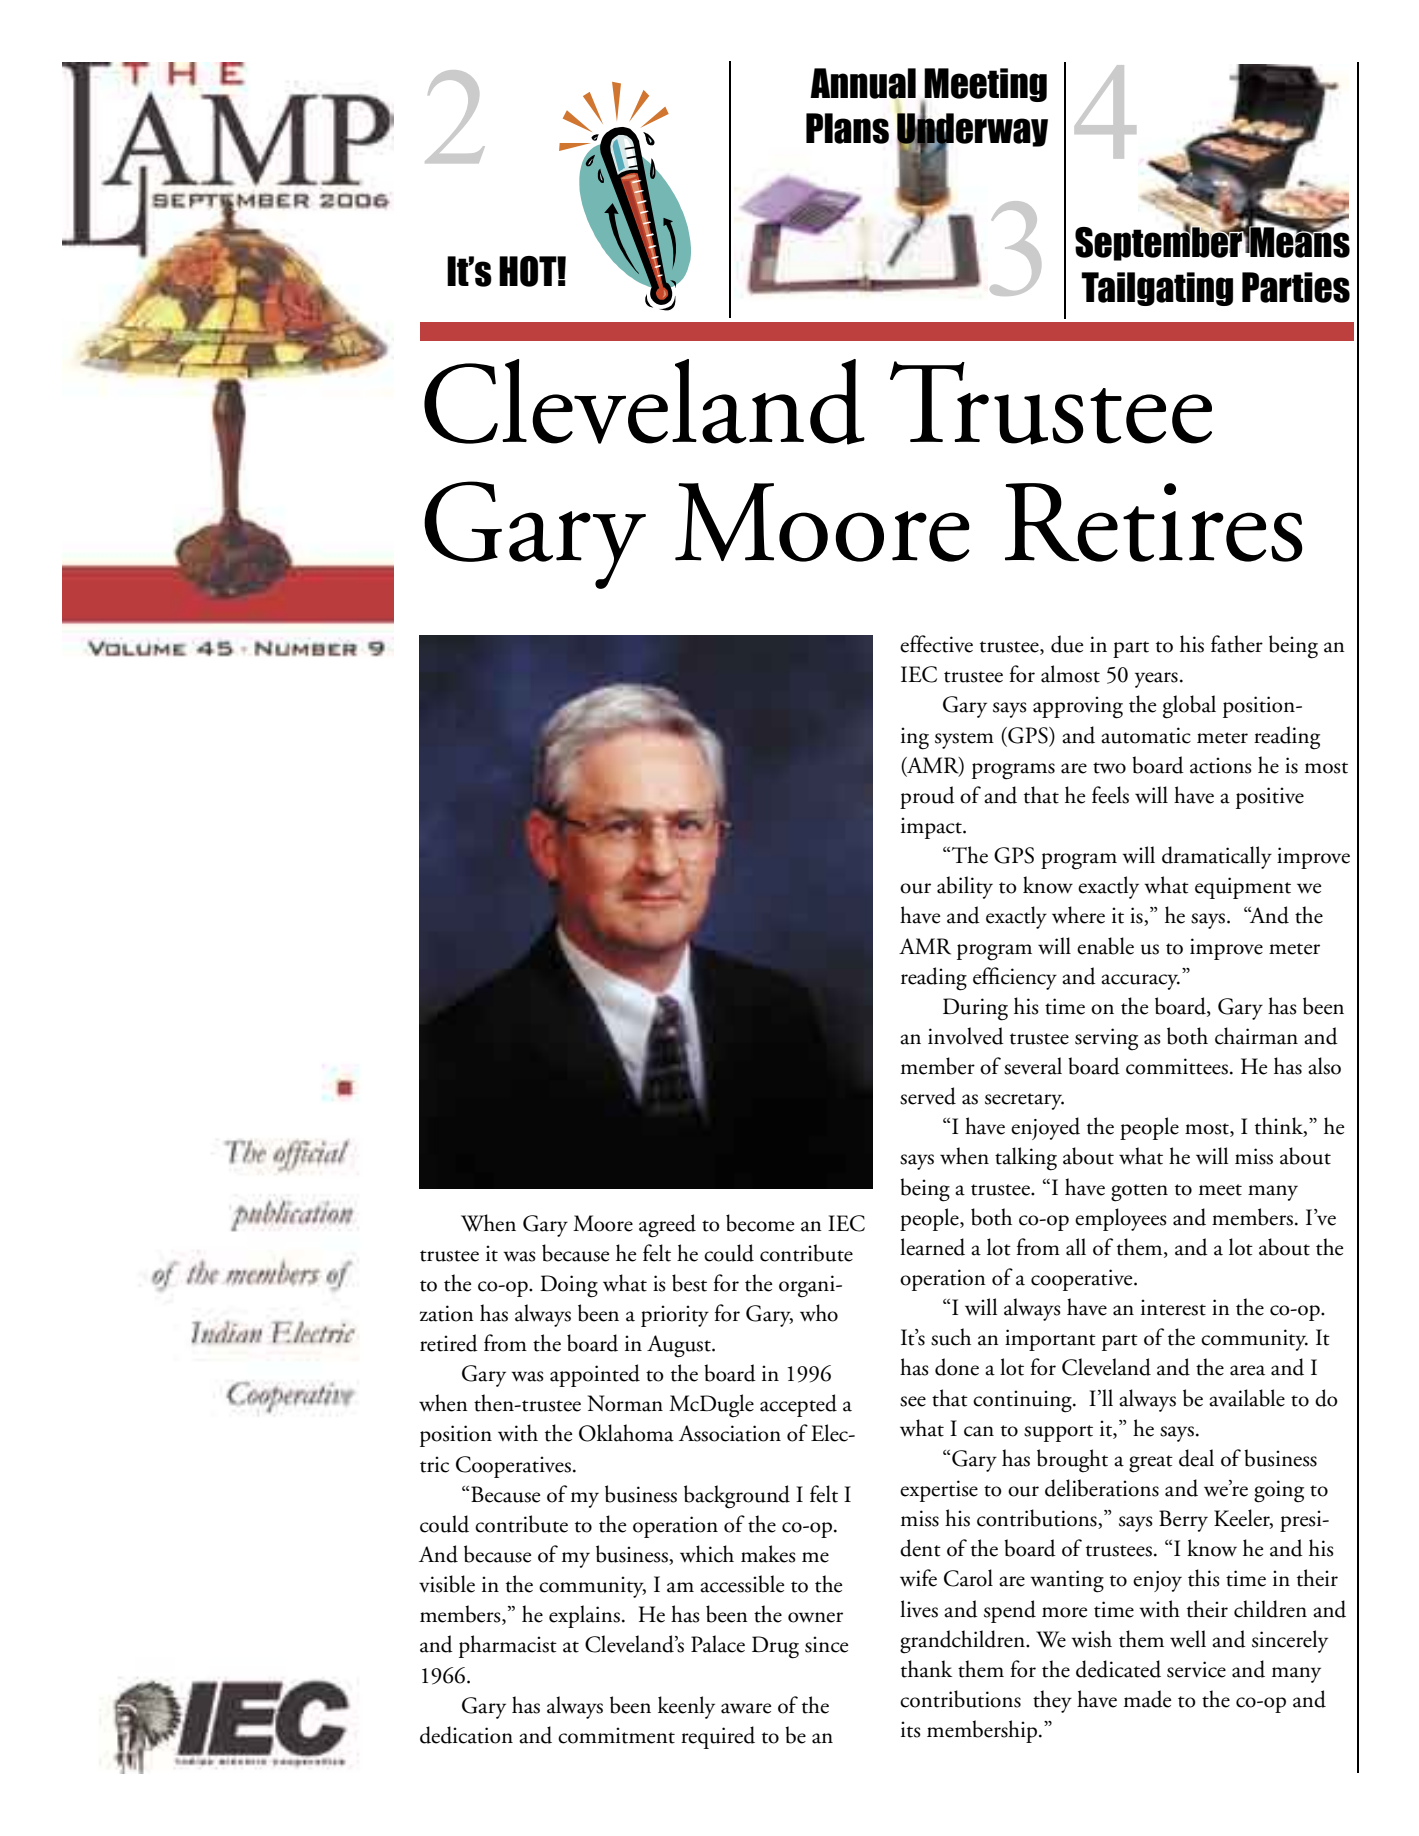  What do you see at coordinates (1157, 289) in the document?
I see `Tailgating` at bounding box center [1157, 289].
